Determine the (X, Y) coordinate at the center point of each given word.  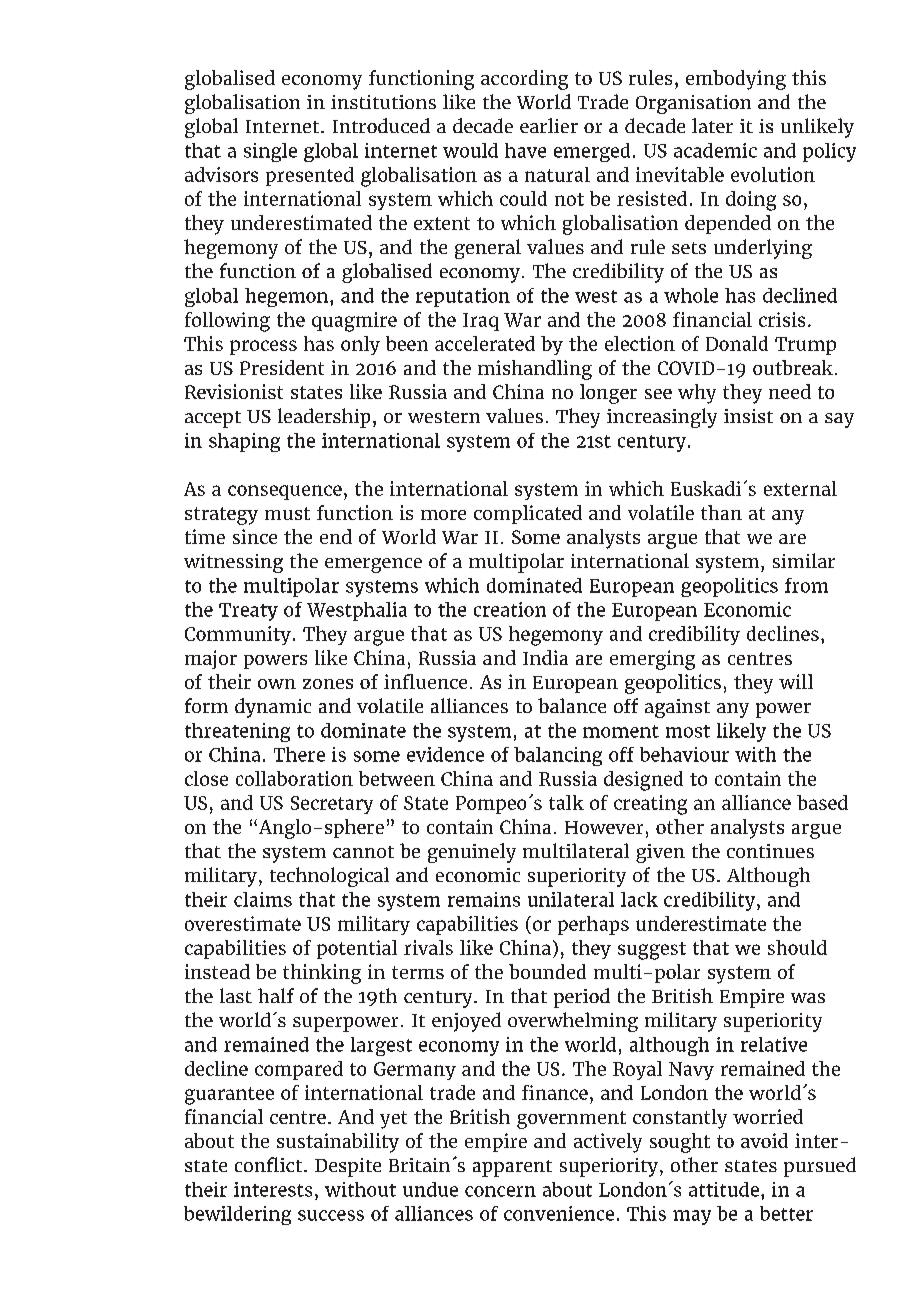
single (270, 152)
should (797, 947)
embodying (736, 80)
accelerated (485, 343)
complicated (528, 514)
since (255, 536)
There (299, 754)
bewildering (237, 1215)
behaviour (684, 754)
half (276, 995)
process (263, 347)
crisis (782, 319)
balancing (558, 756)
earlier (549, 125)
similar (804, 560)
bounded (547, 971)
